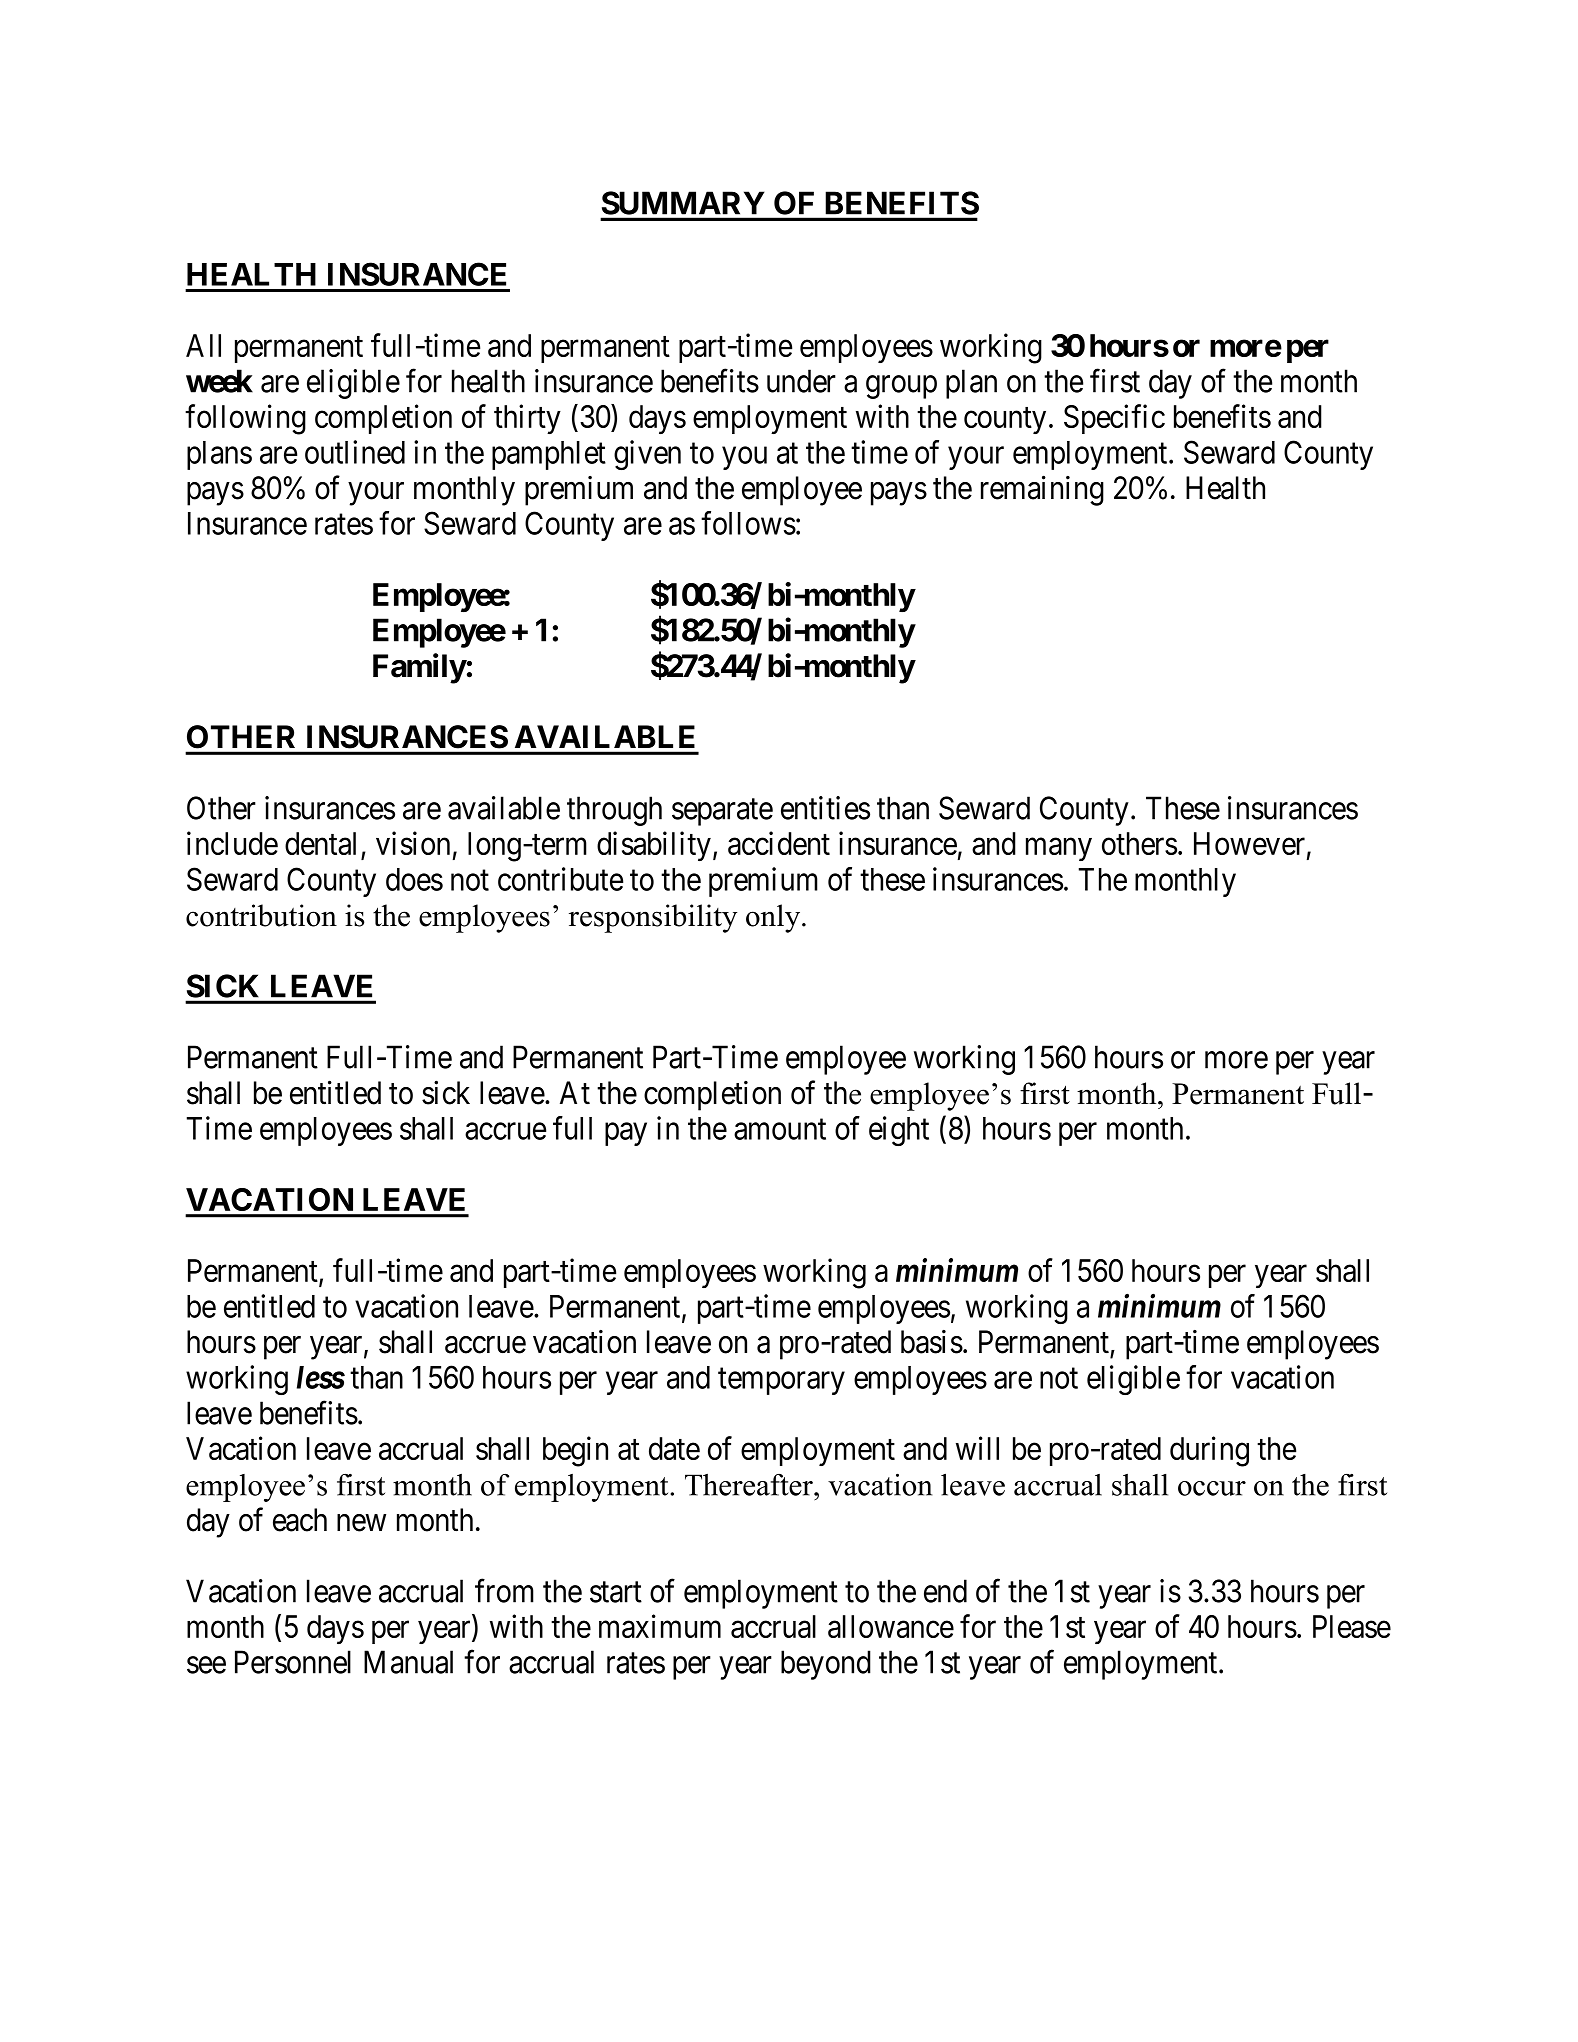 This screenshot has height=2042, width=1578. What do you see at coordinates (355, 452) in the screenshot?
I see `outlined` at bounding box center [355, 452].
